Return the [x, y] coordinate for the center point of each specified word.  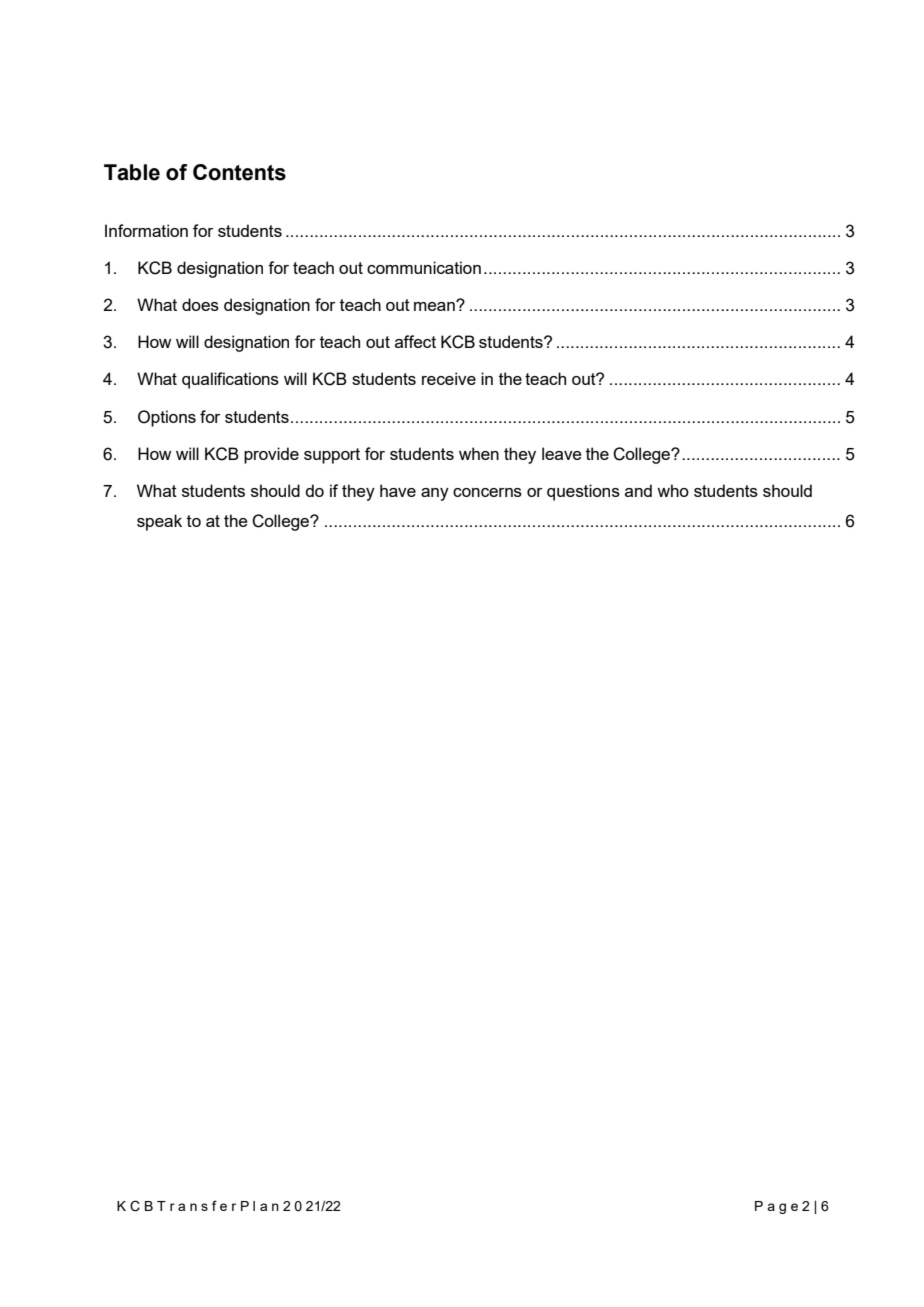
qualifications [230, 380]
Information [146, 230]
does [200, 304]
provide [271, 455]
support [332, 456]
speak [159, 522]
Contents [239, 172]
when [479, 453]
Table [132, 172]
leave [561, 453]
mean [435, 305]
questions [583, 492]
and [638, 490]
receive [449, 378]
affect [415, 341]
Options [167, 418]
